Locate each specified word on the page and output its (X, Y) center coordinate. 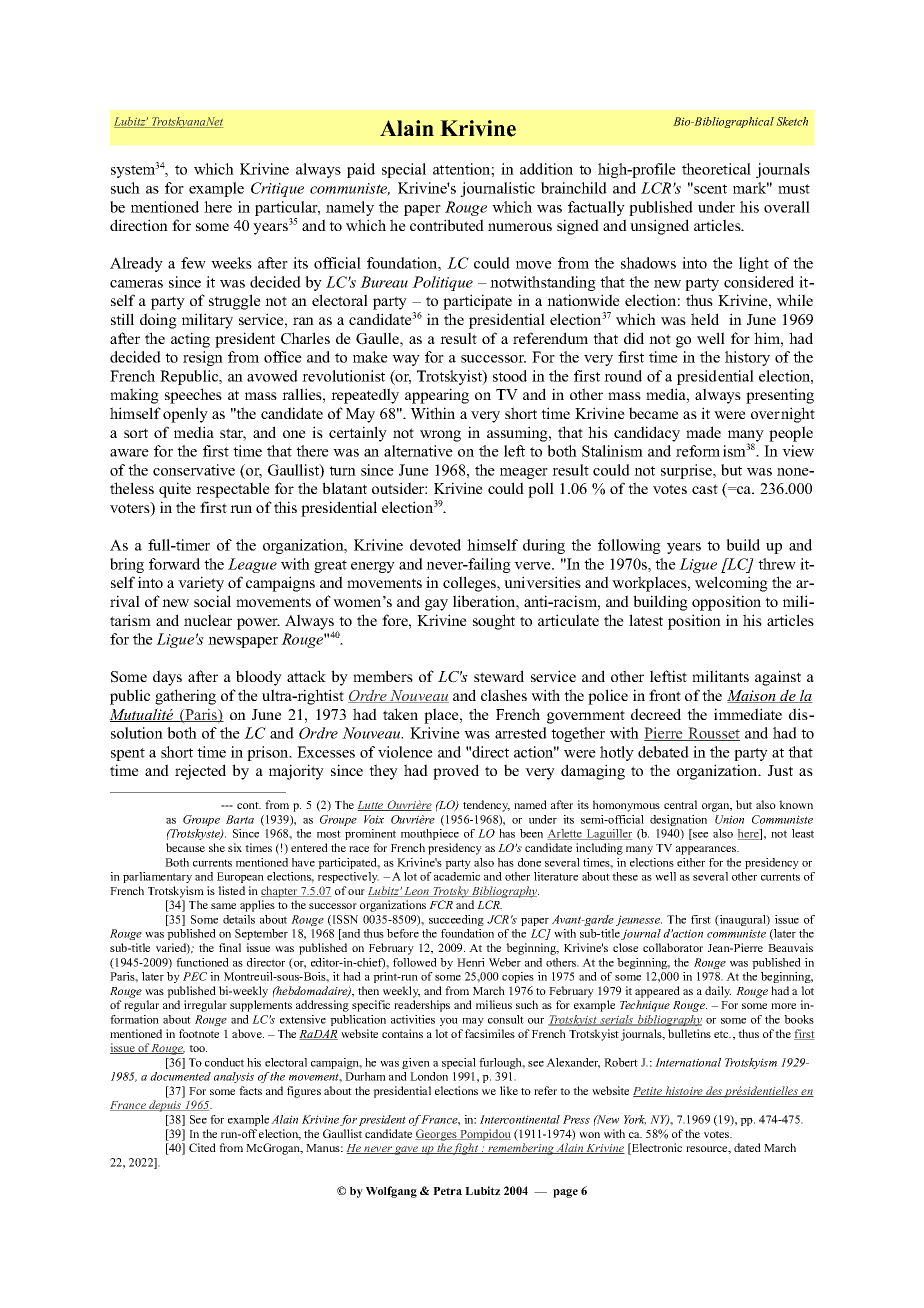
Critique (277, 189)
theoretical (716, 169)
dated (747, 1147)
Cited (202, 1147)
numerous (520, 227)
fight (466, 1149)
